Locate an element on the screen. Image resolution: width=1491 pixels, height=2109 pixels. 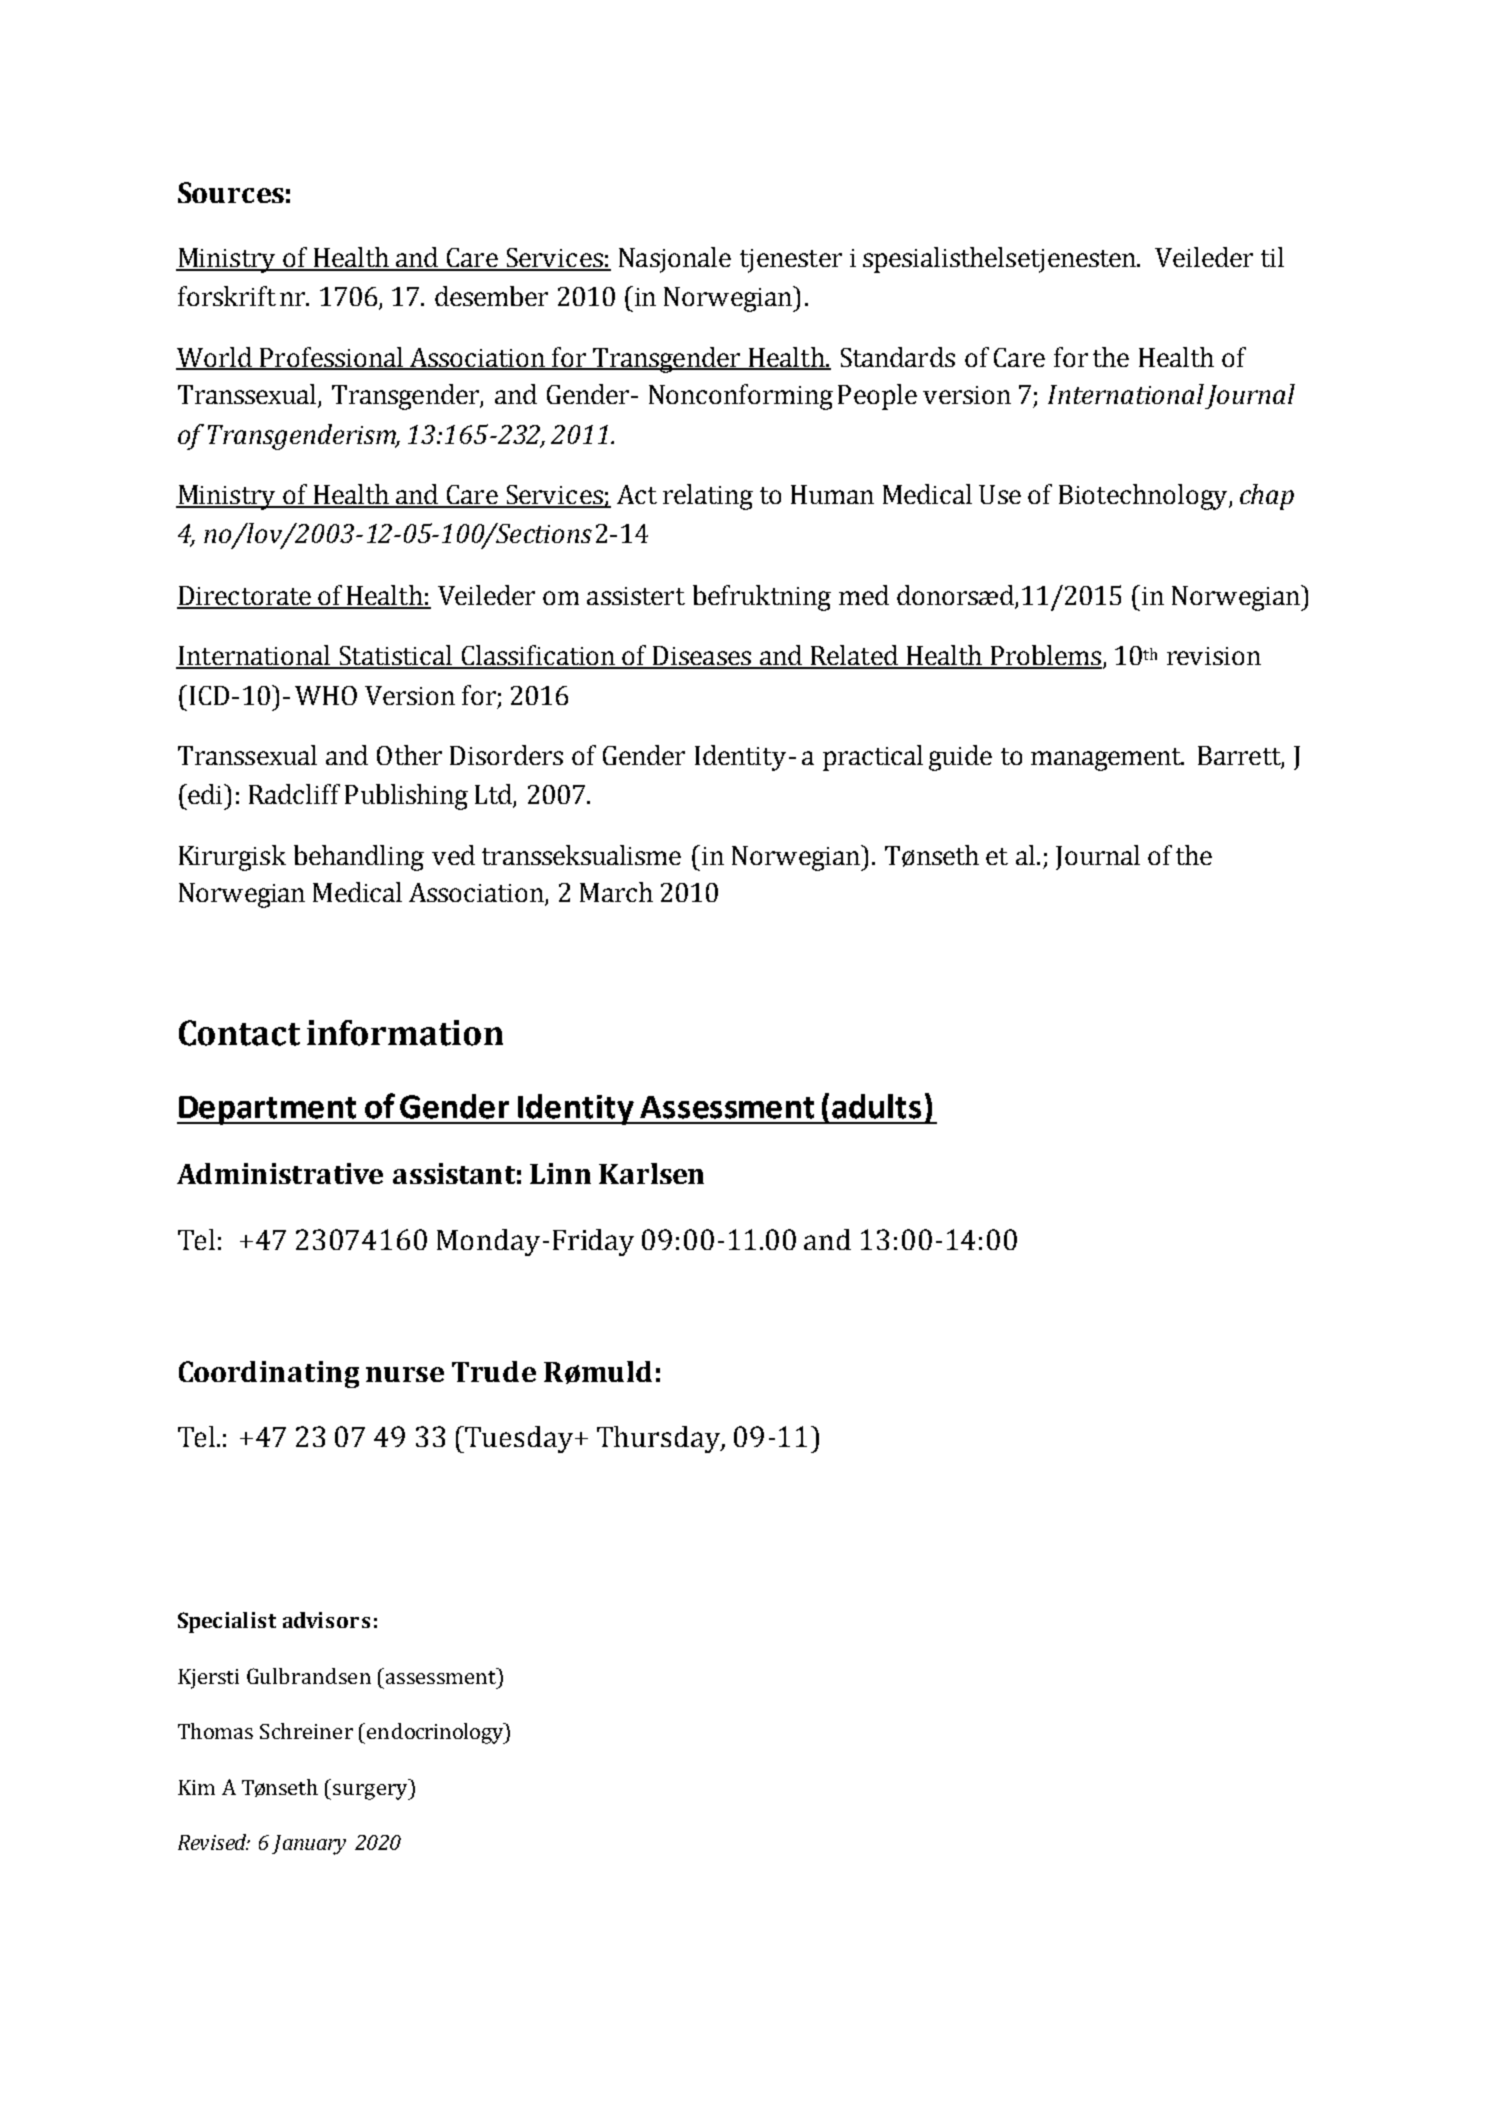
Other is located at coordinates (409, 755).
